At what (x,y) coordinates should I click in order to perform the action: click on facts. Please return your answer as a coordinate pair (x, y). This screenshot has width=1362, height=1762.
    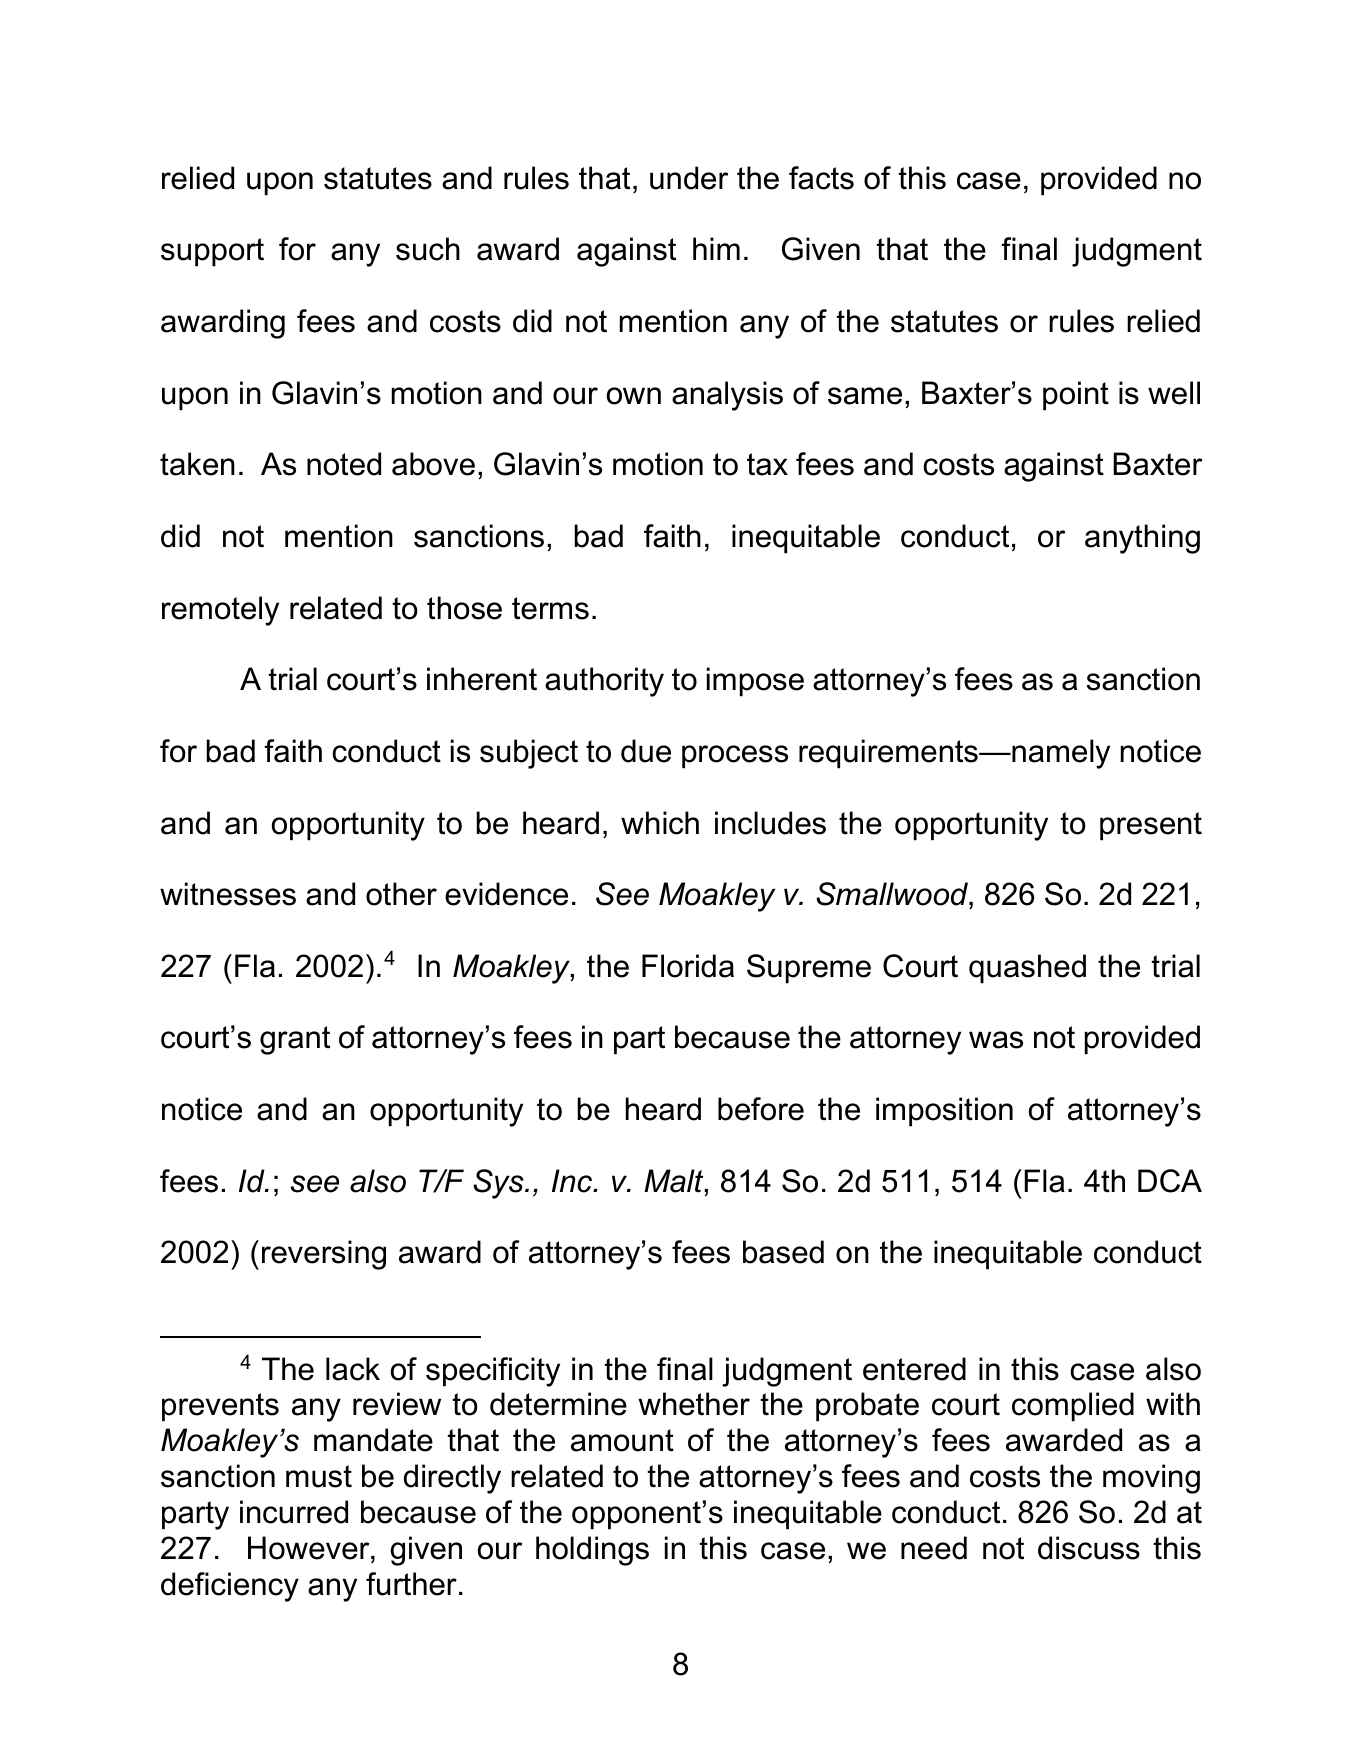
    Looking at the image, I should click on (821, 178).
